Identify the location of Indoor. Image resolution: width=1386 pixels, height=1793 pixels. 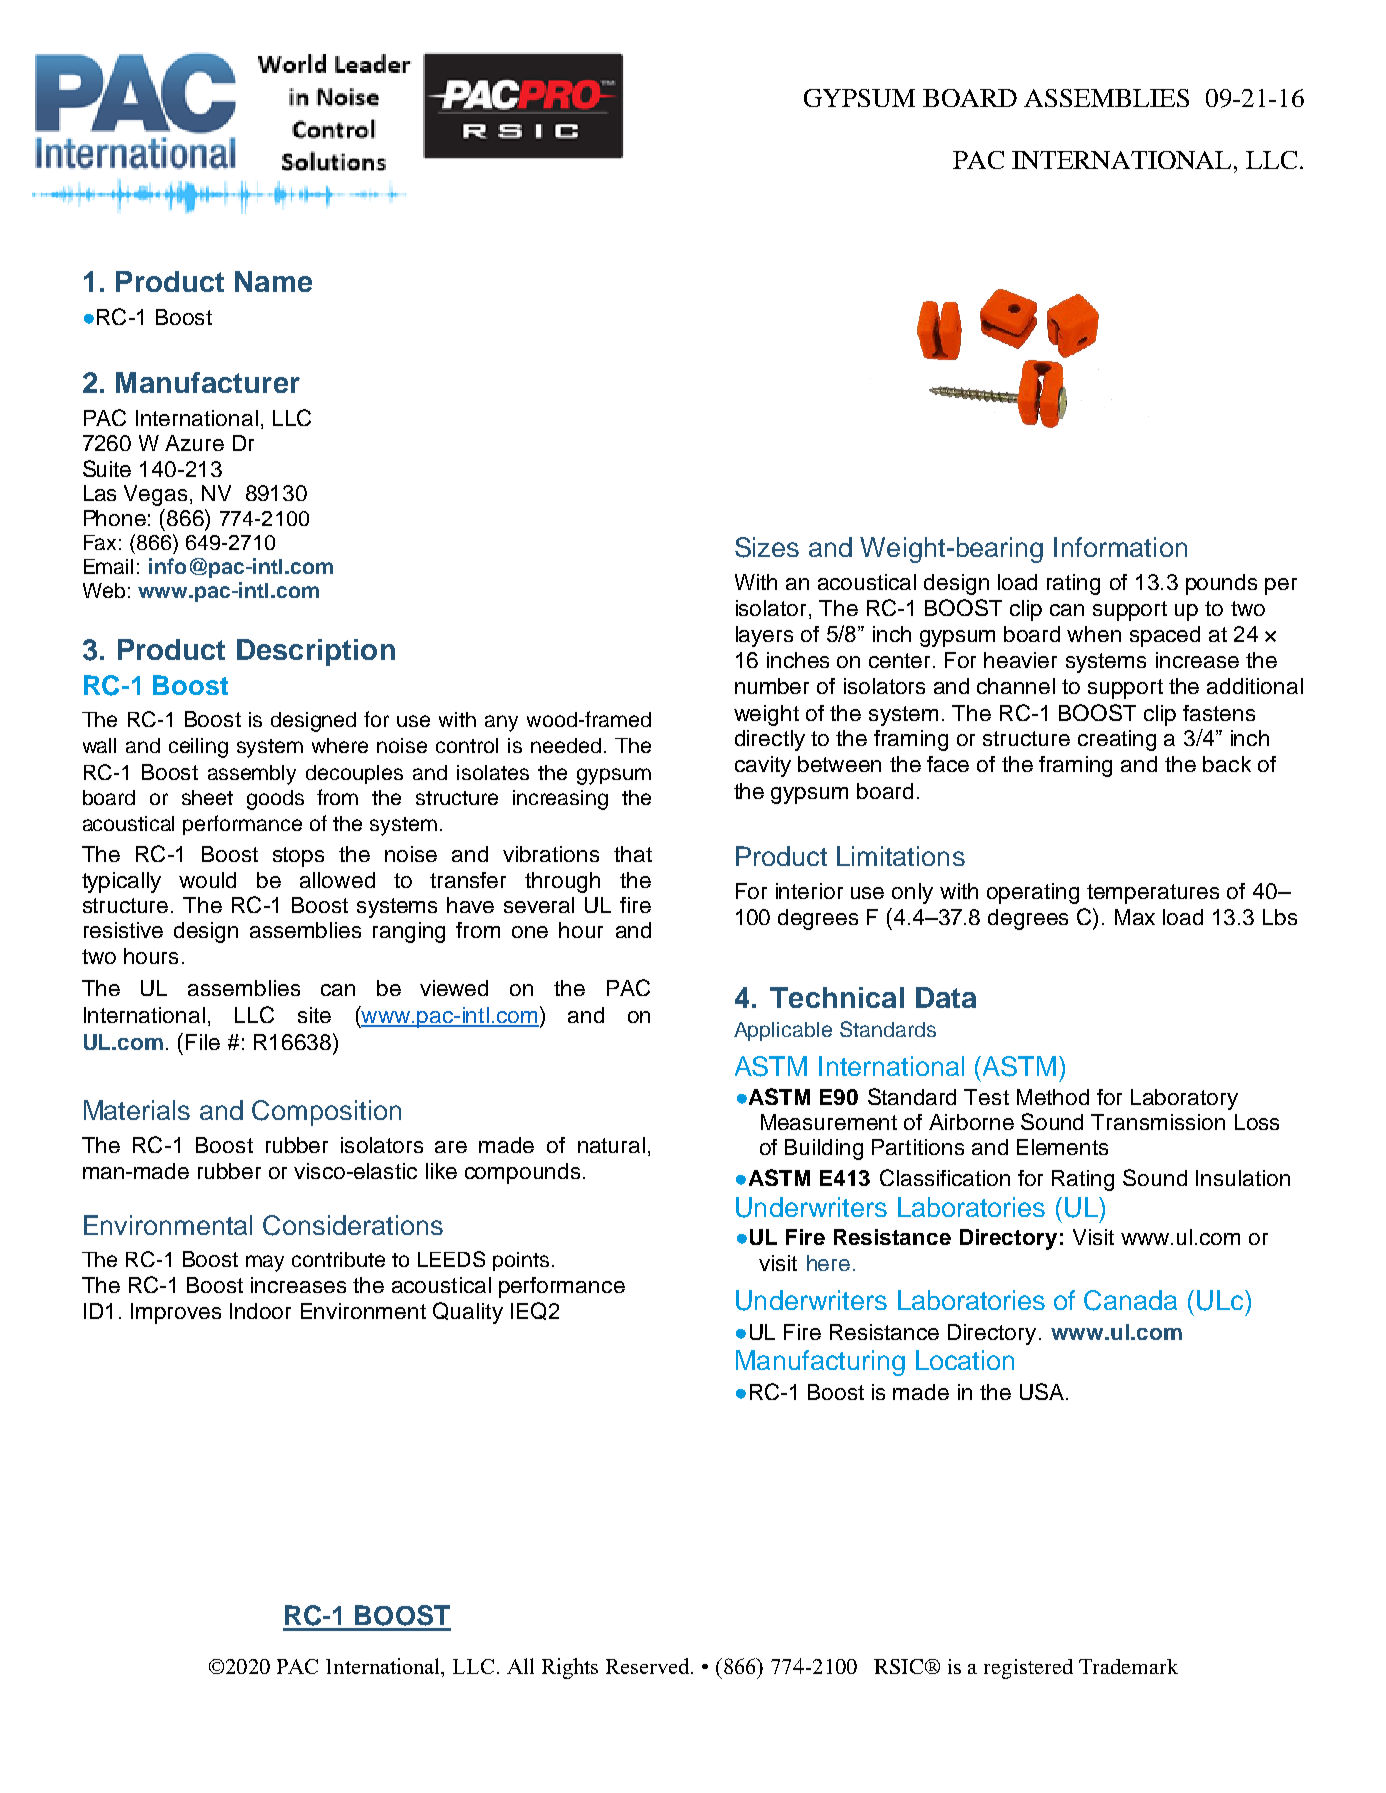
(260, 1311).
